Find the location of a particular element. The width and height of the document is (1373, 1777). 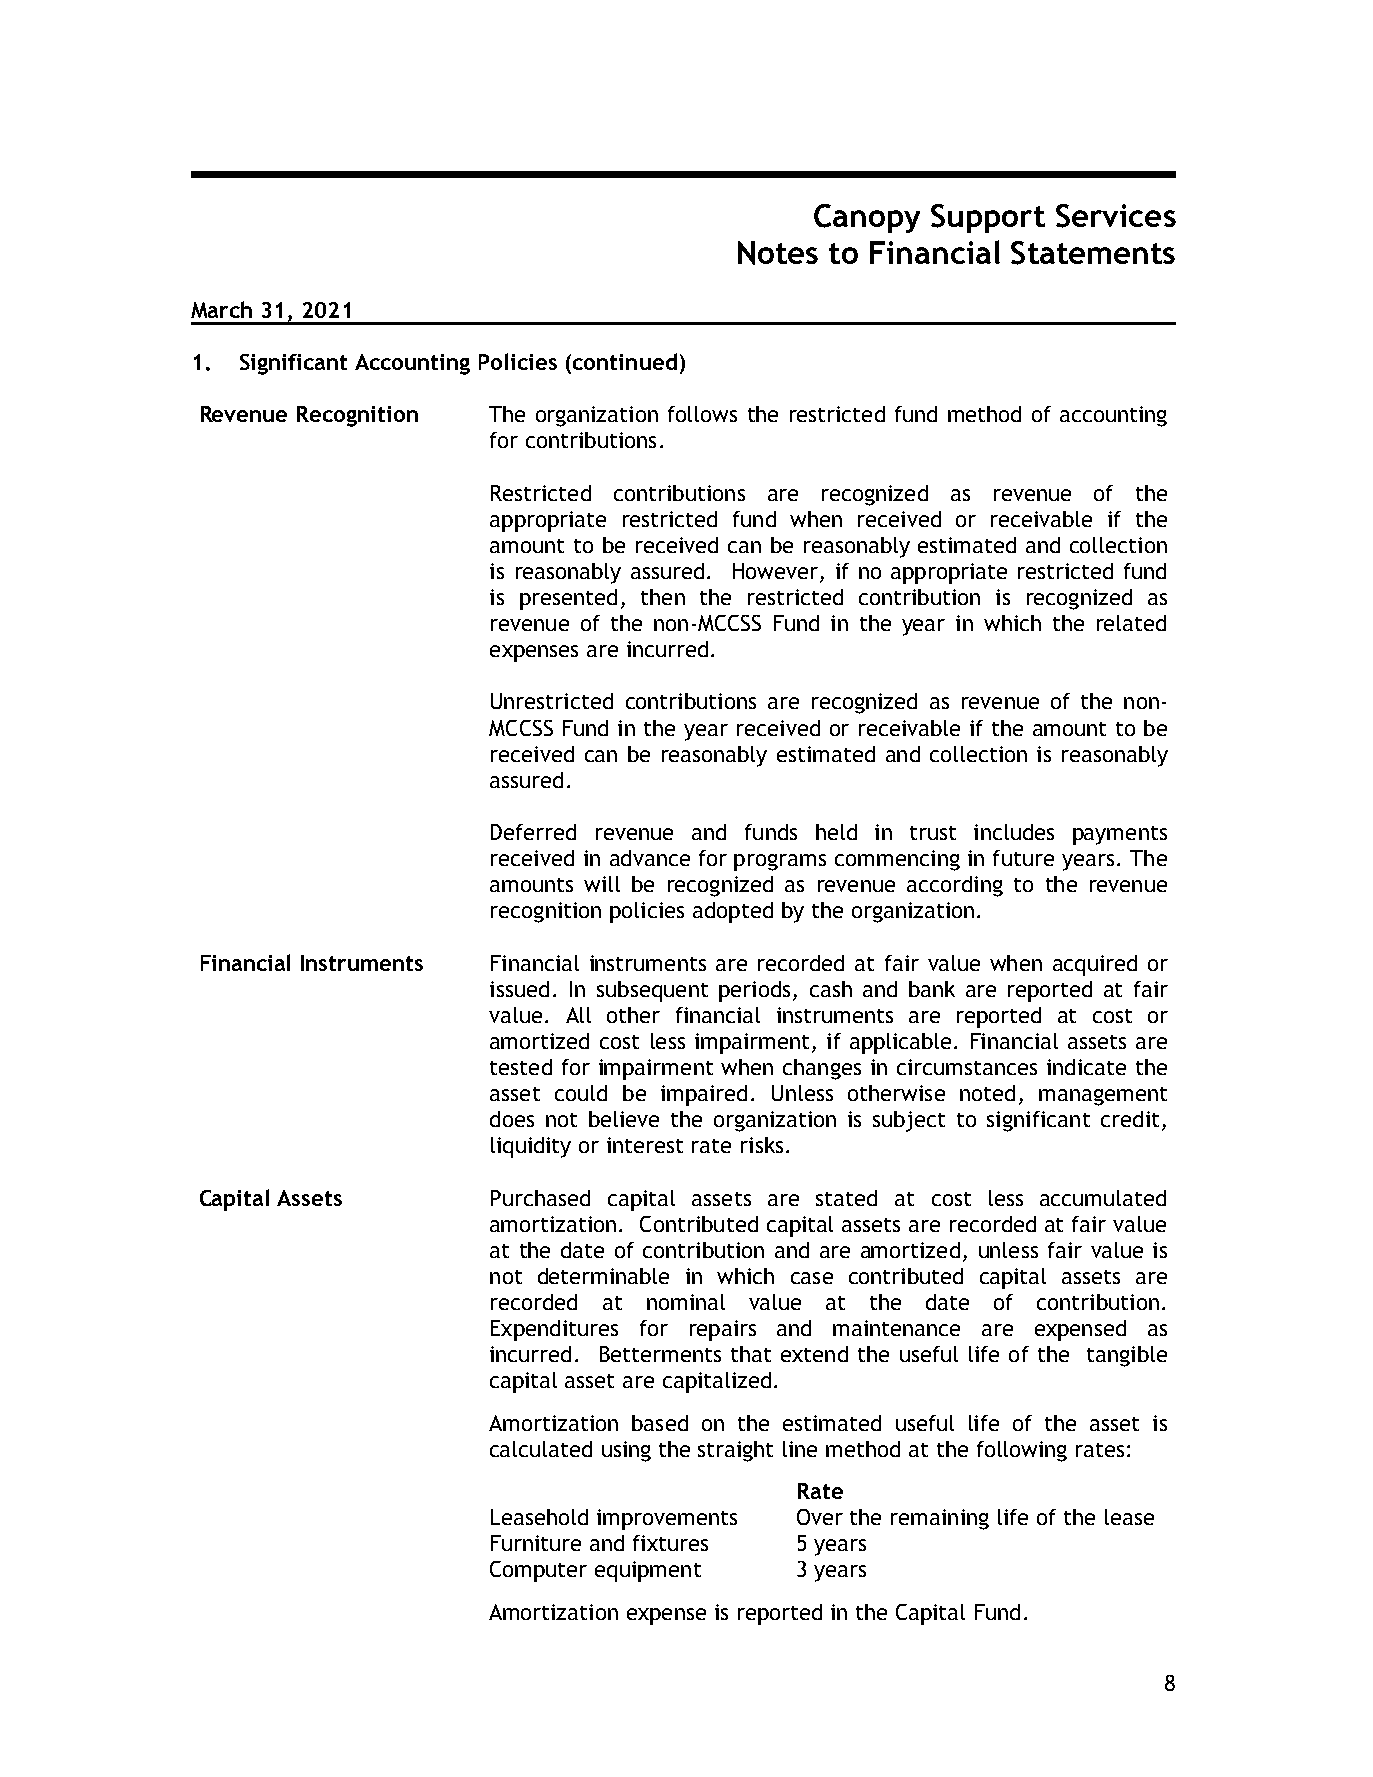

then is located at coordinates (663, 597).
